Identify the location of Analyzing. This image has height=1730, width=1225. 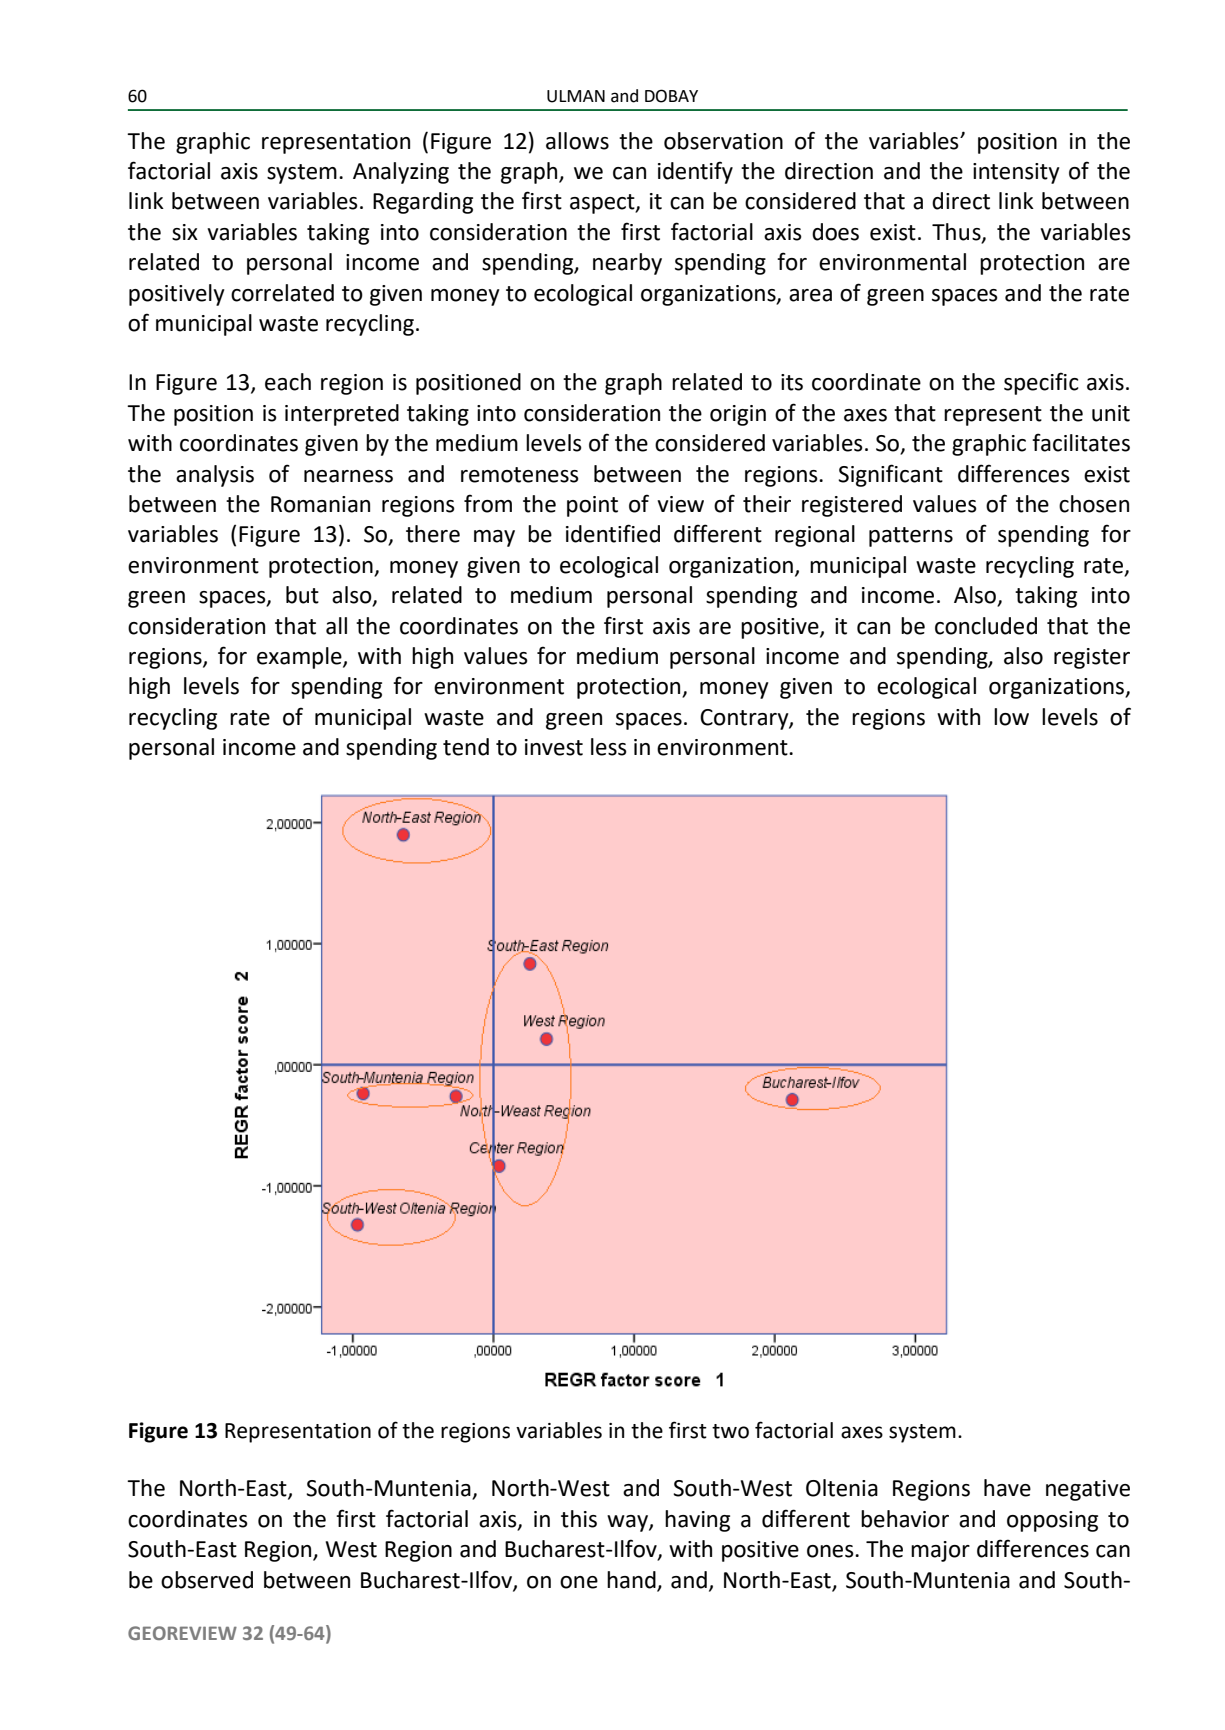
(401, 173).
